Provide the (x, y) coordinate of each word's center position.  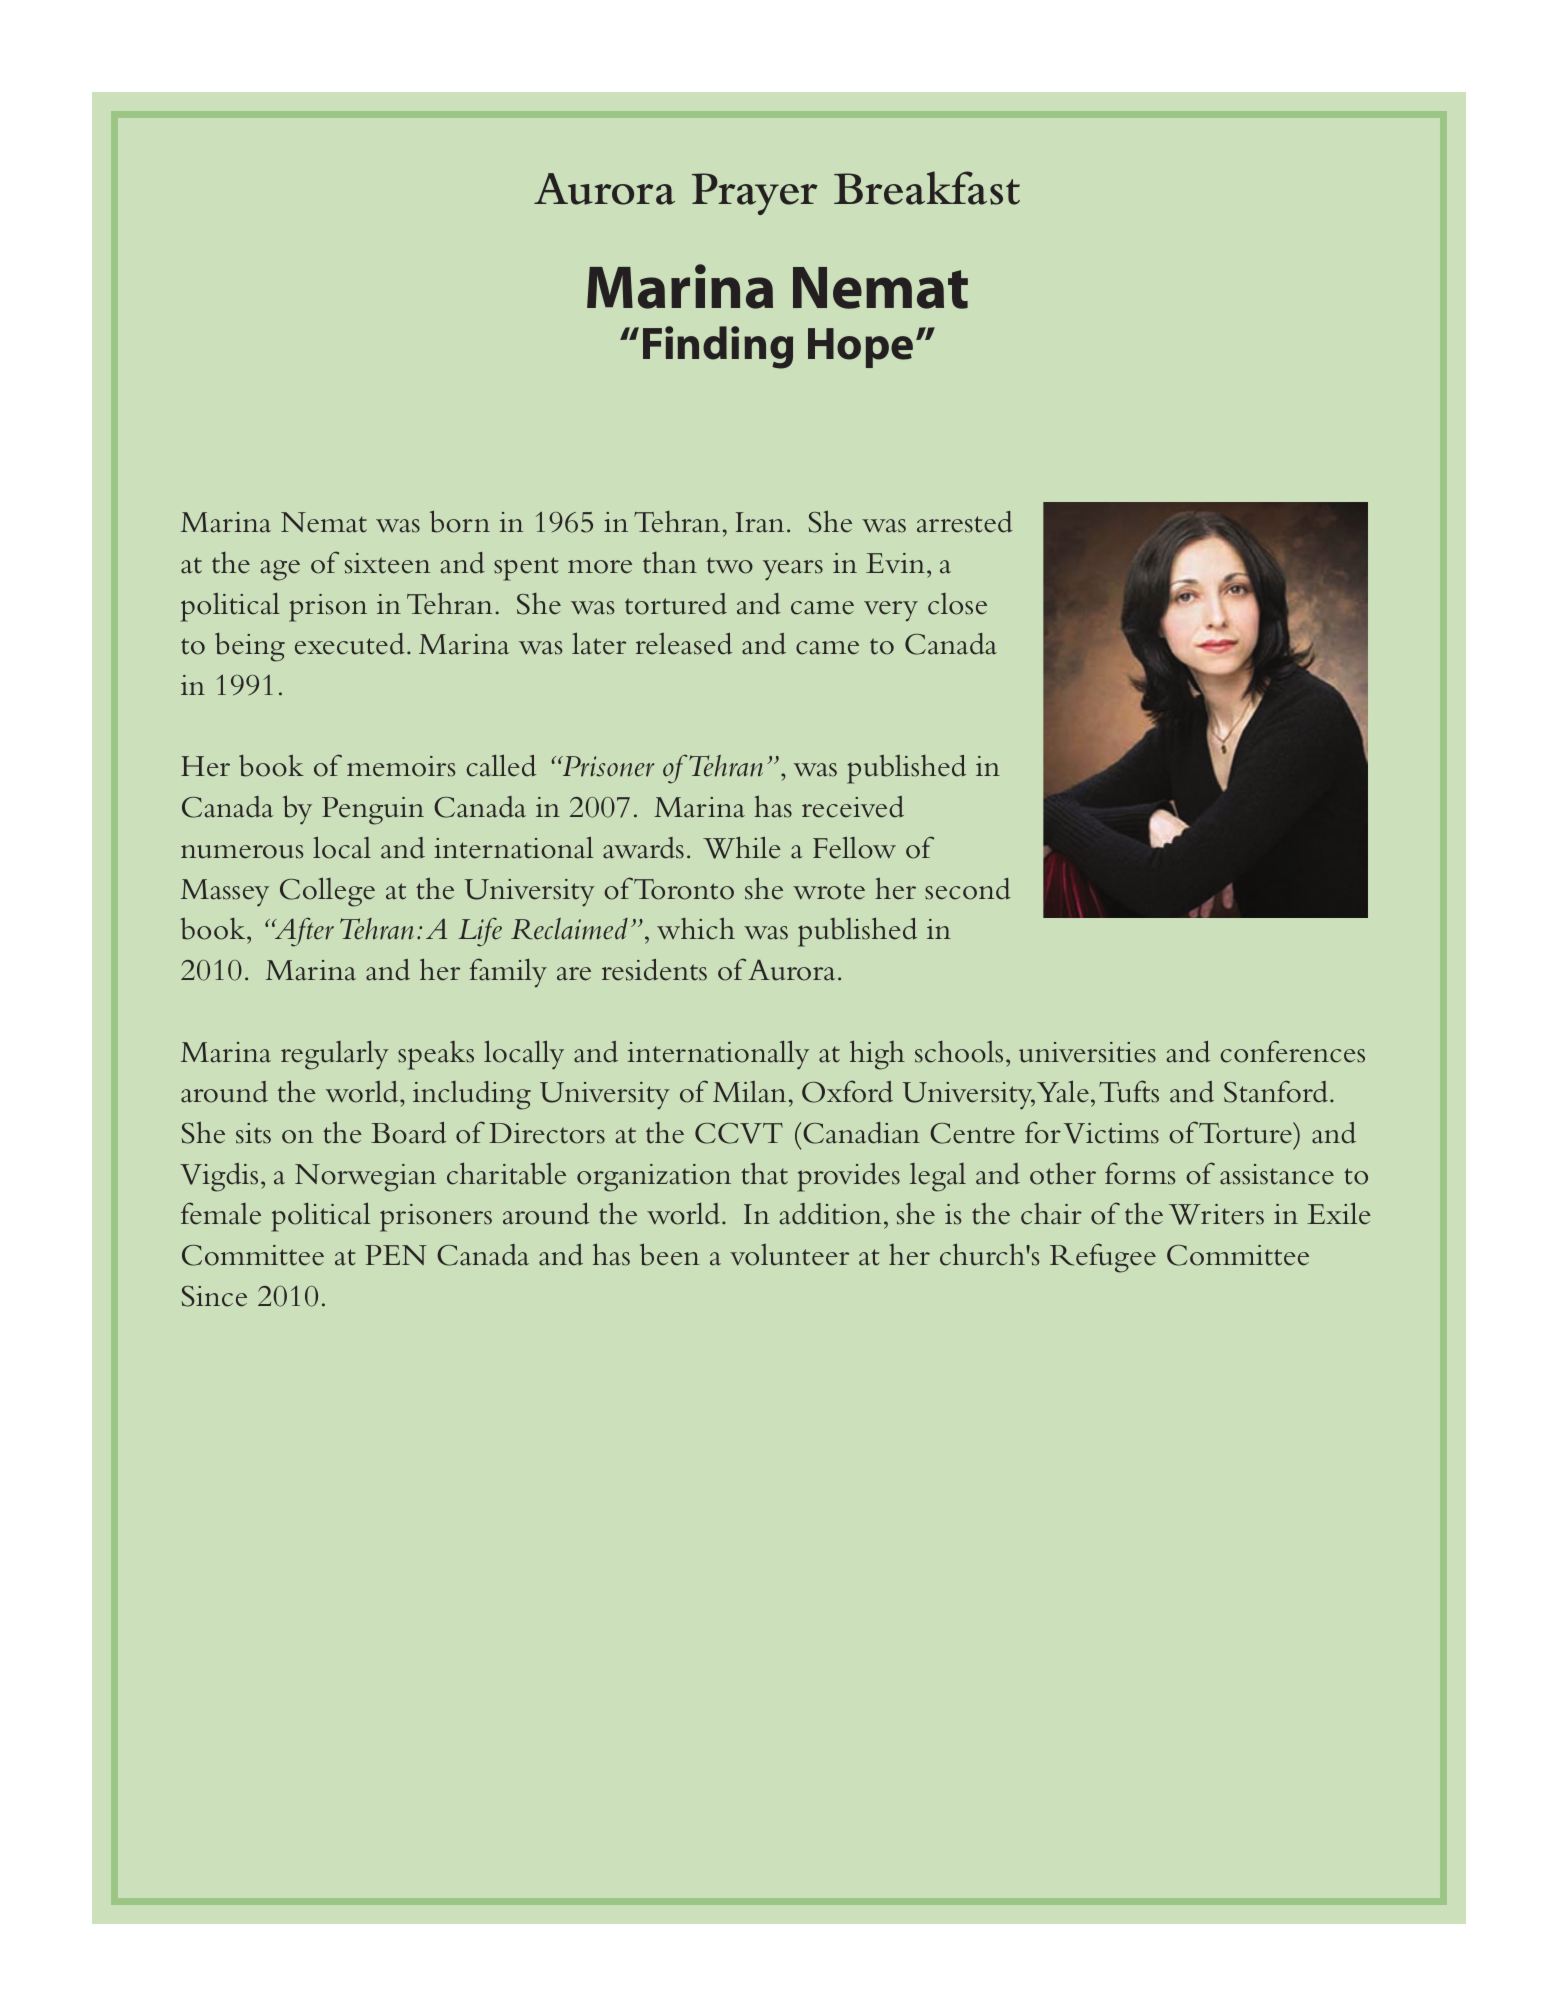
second (968, 889)
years (793, 570)
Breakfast (927, 188)
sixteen (387, 563)
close (957, 604)
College (327, 892)
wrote (829, 891)
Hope (860, 348)
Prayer (755, 194)
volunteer (789, 1255)
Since (214, 1296)
